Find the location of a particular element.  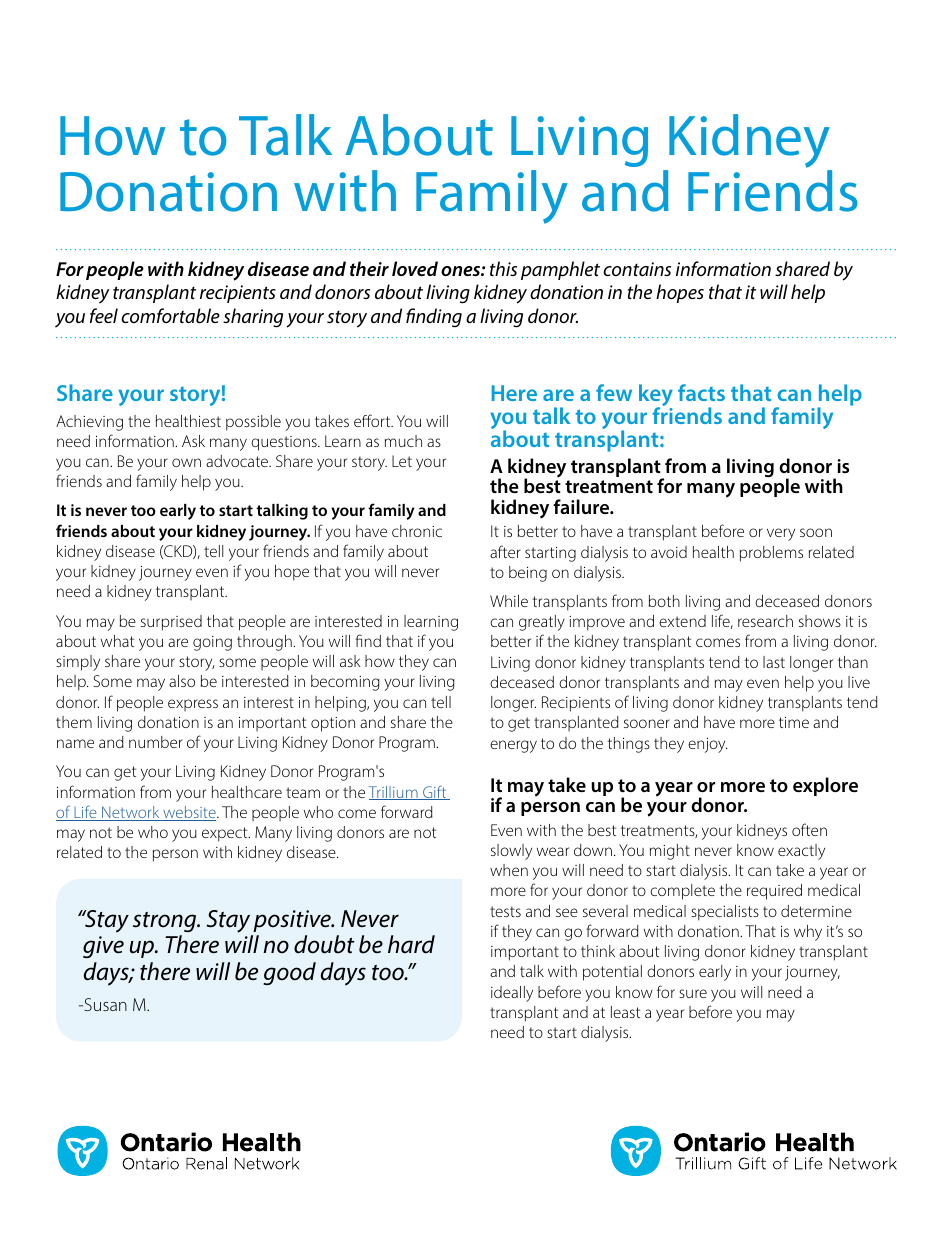

this is located at coordinates (503, 268).
